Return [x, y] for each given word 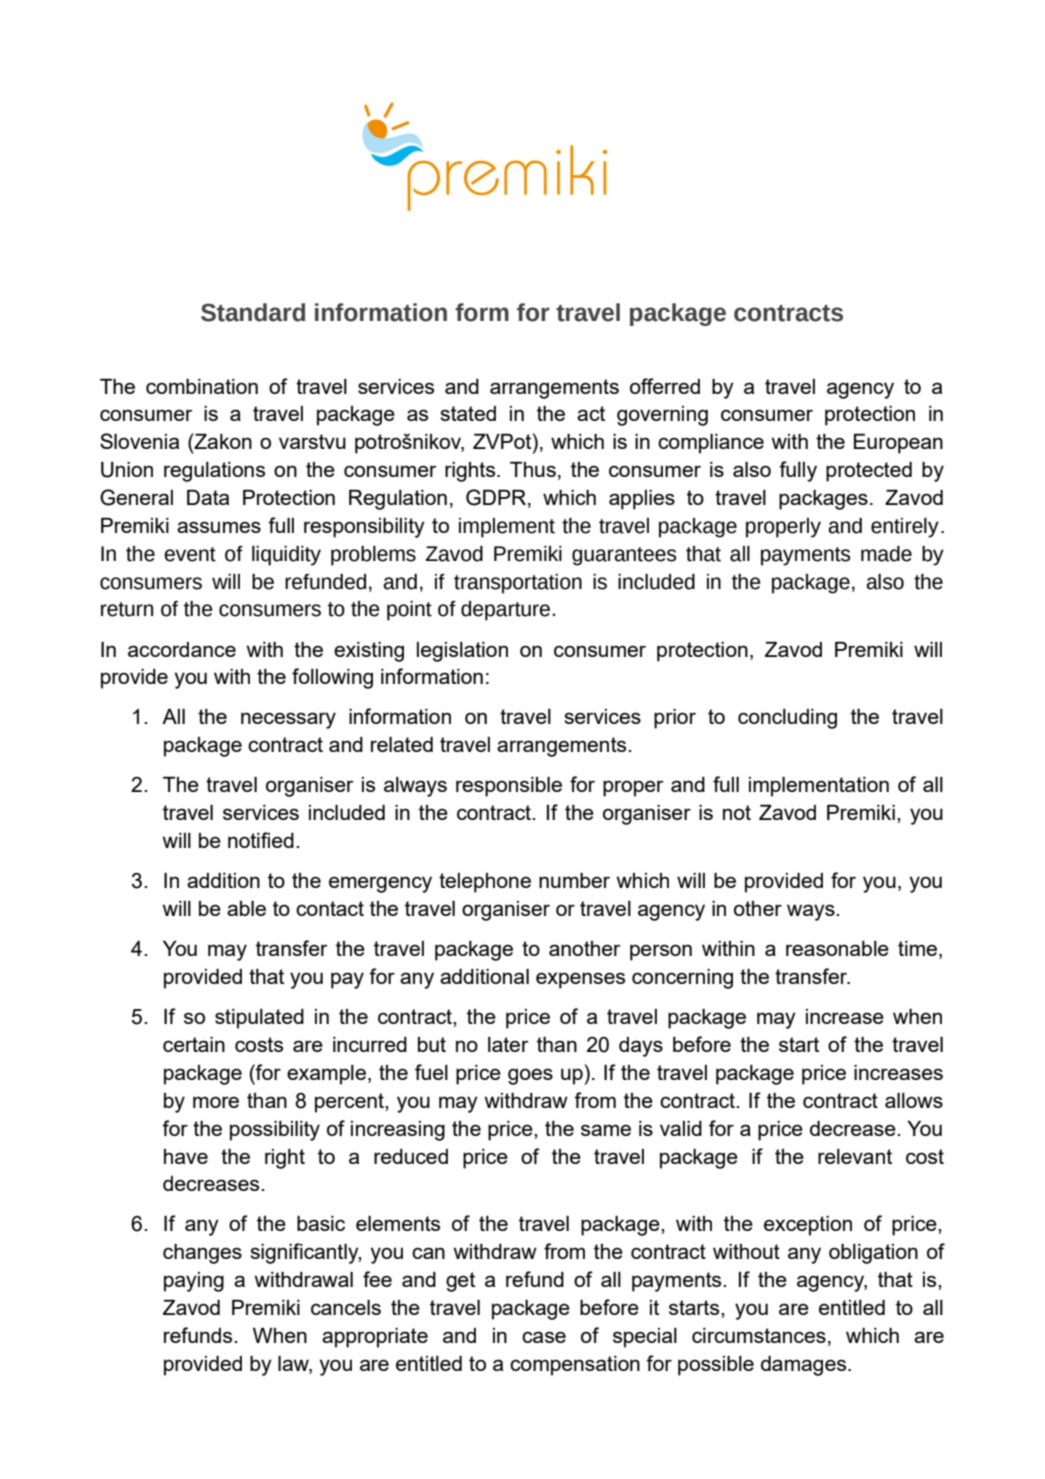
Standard [253, 312]
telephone [485, 883]
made [886, 554]
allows [914, 1100]
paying [194, 1282]
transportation [518, 584]
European [898, 444]
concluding [787, 719]
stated [468, 413]
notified [261, 840]
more [216, 1102]
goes [530, 1076]
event [190, 554]
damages [805, 1366]
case [544, 1337]
